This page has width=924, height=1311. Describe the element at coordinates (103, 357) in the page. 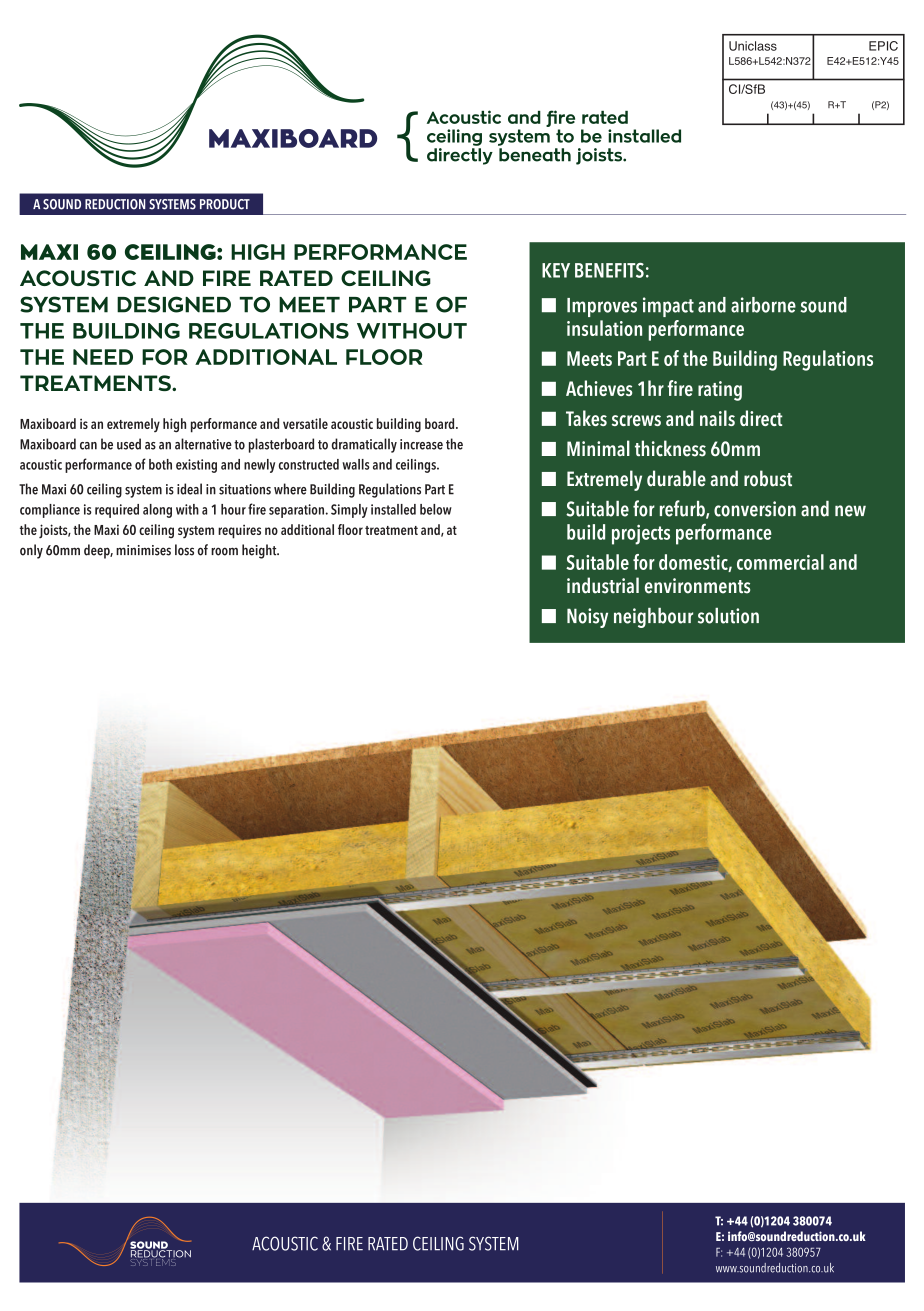

I see `NEED` at that location.
